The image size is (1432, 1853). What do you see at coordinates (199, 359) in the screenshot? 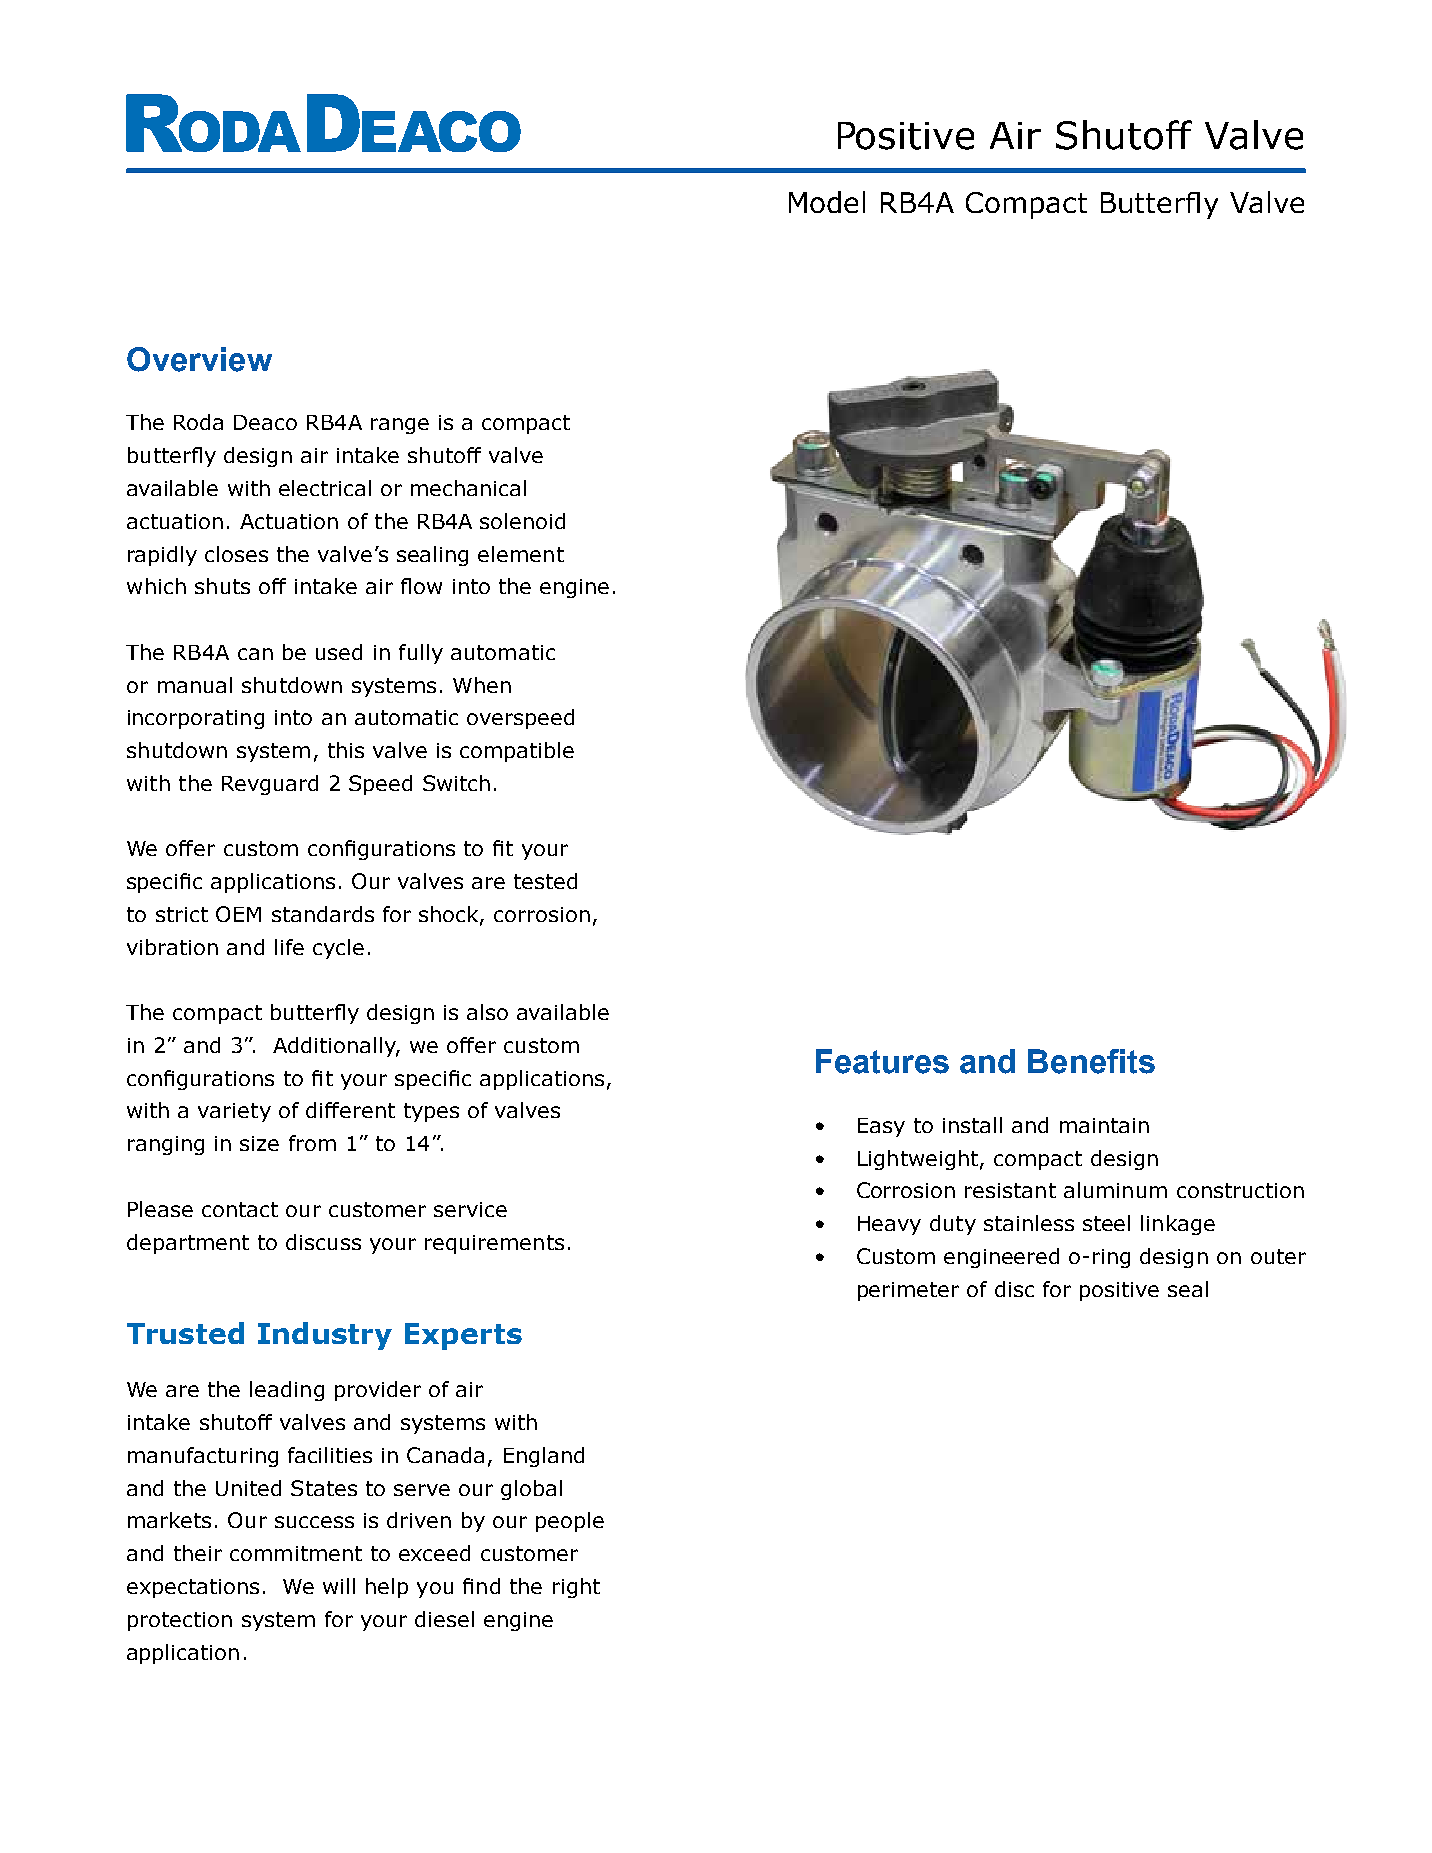
I see `Overview` at bounding box center [199, 359].
